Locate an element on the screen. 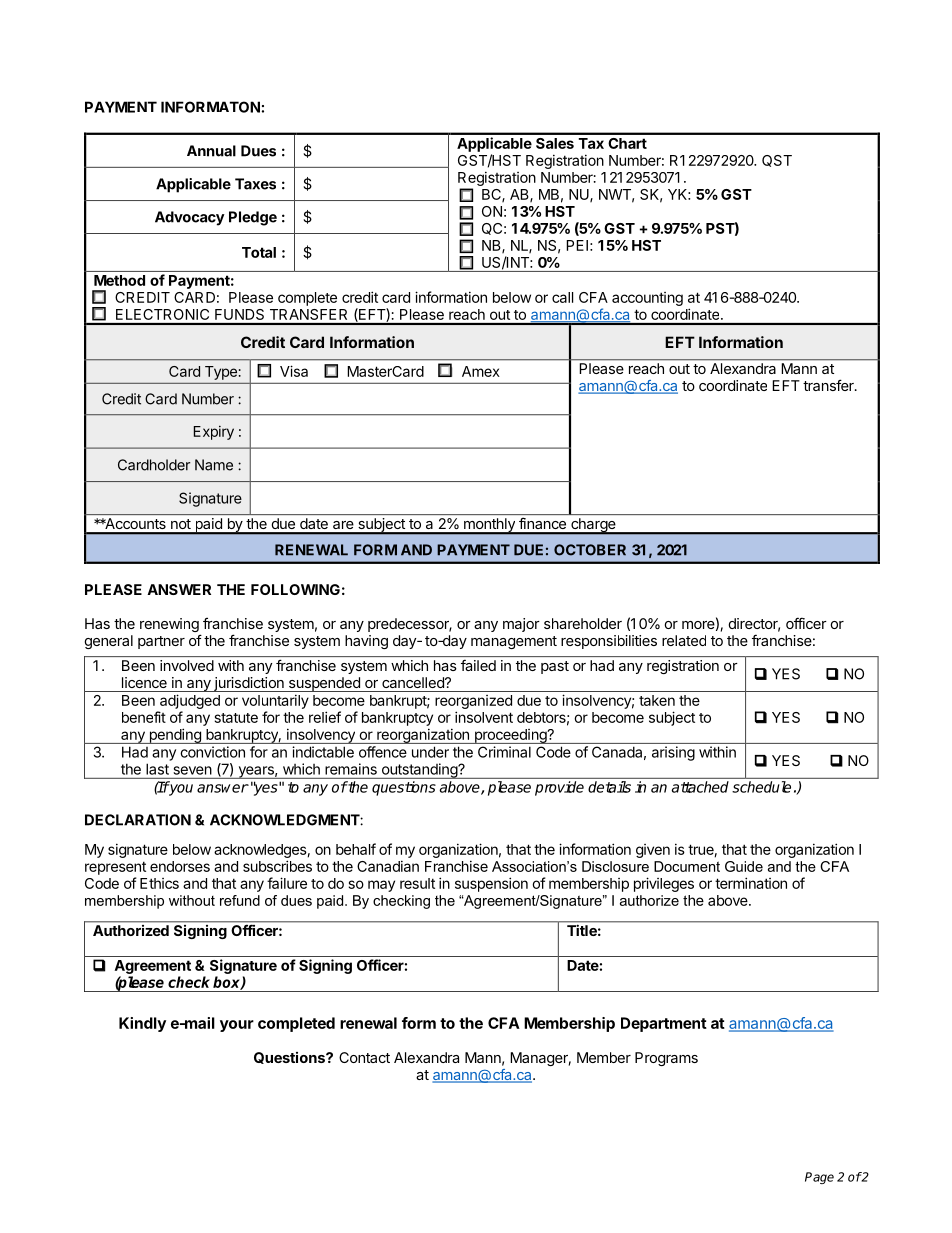 This screenshot has width=952, height=1233. call is located at coordinates (562, 297).
